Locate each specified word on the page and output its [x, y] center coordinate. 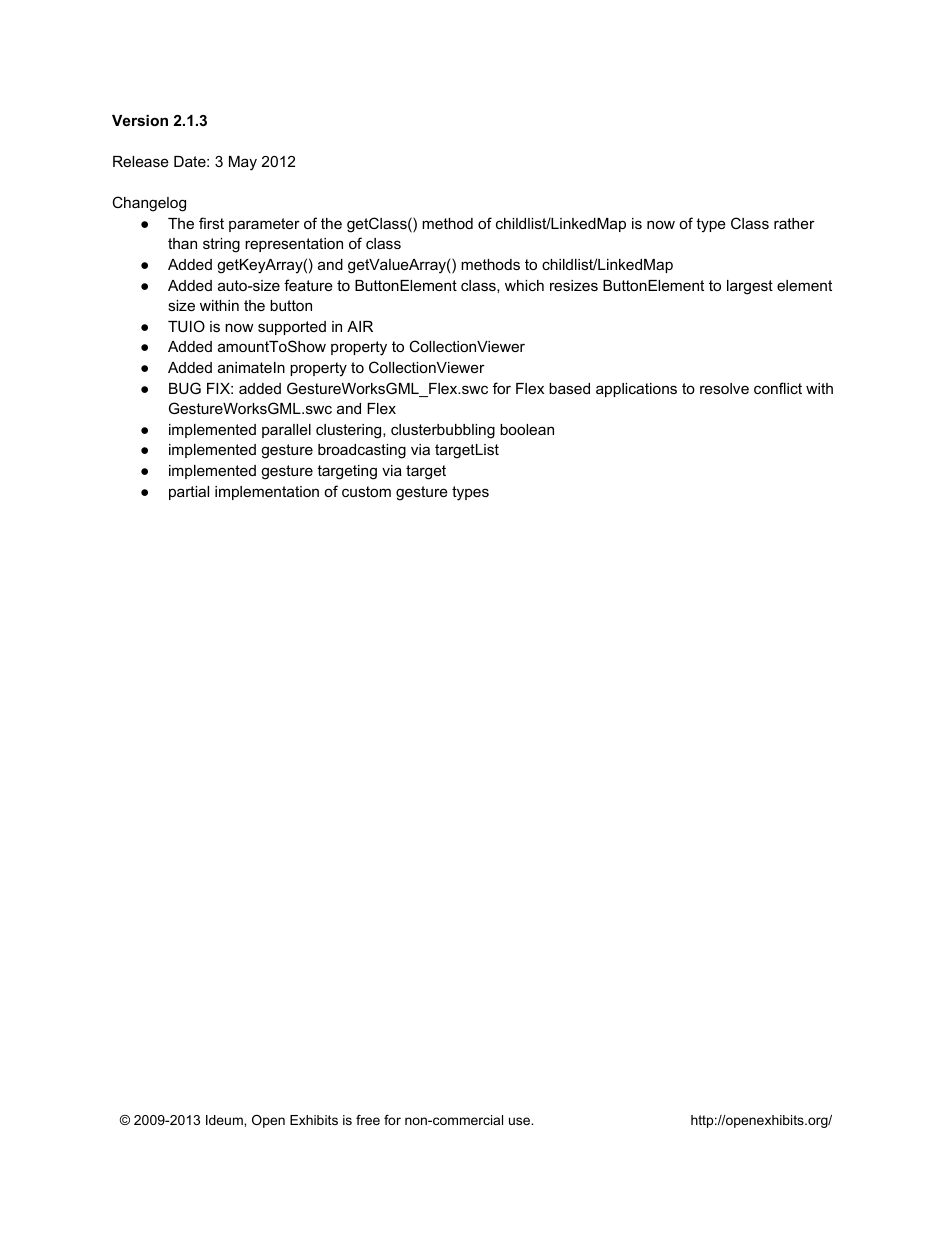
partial [189, 493]
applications [636, 390]
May [243, 163]
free [368, 1120]
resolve [724, 388]
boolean [527, 429]
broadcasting [362, 451]
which [524, 285]
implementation [267, 493]
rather [794, 223]
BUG [185, 388]
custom [366, 491]
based [569, 388]
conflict [778, 388]
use [520, 1121]
